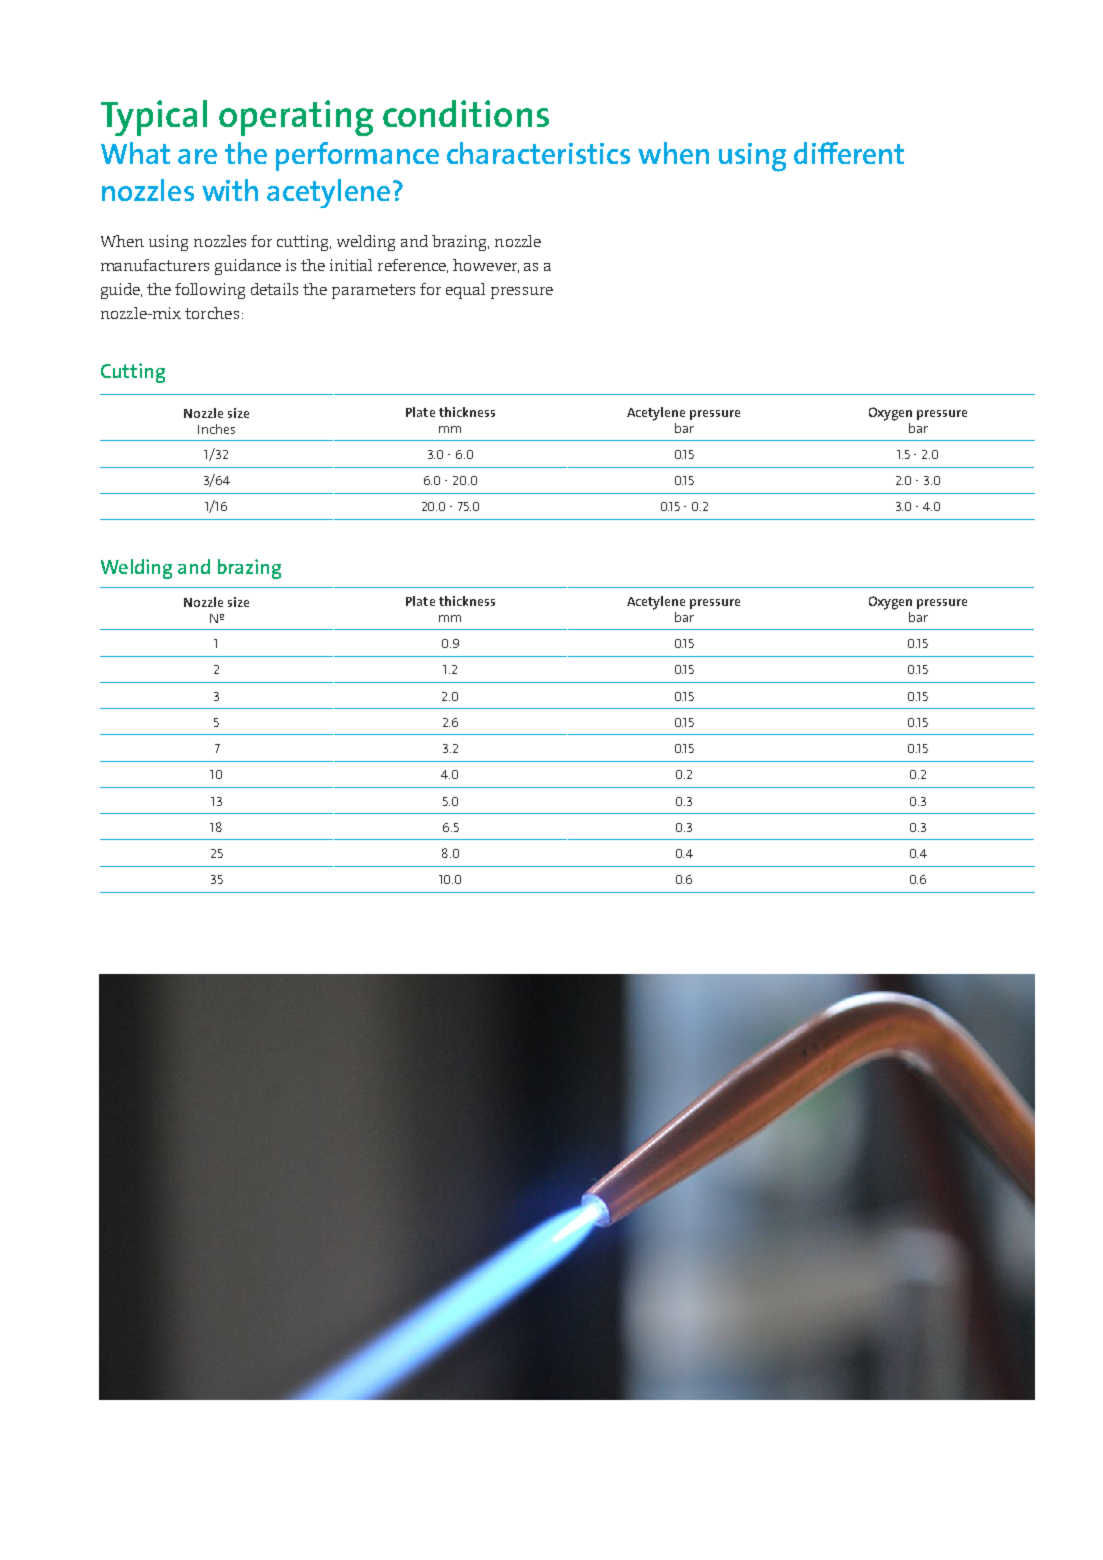 Image resolution: width=1103 pixels, height=1560 pixels. I want to click on Inches, so click(216, 429).
